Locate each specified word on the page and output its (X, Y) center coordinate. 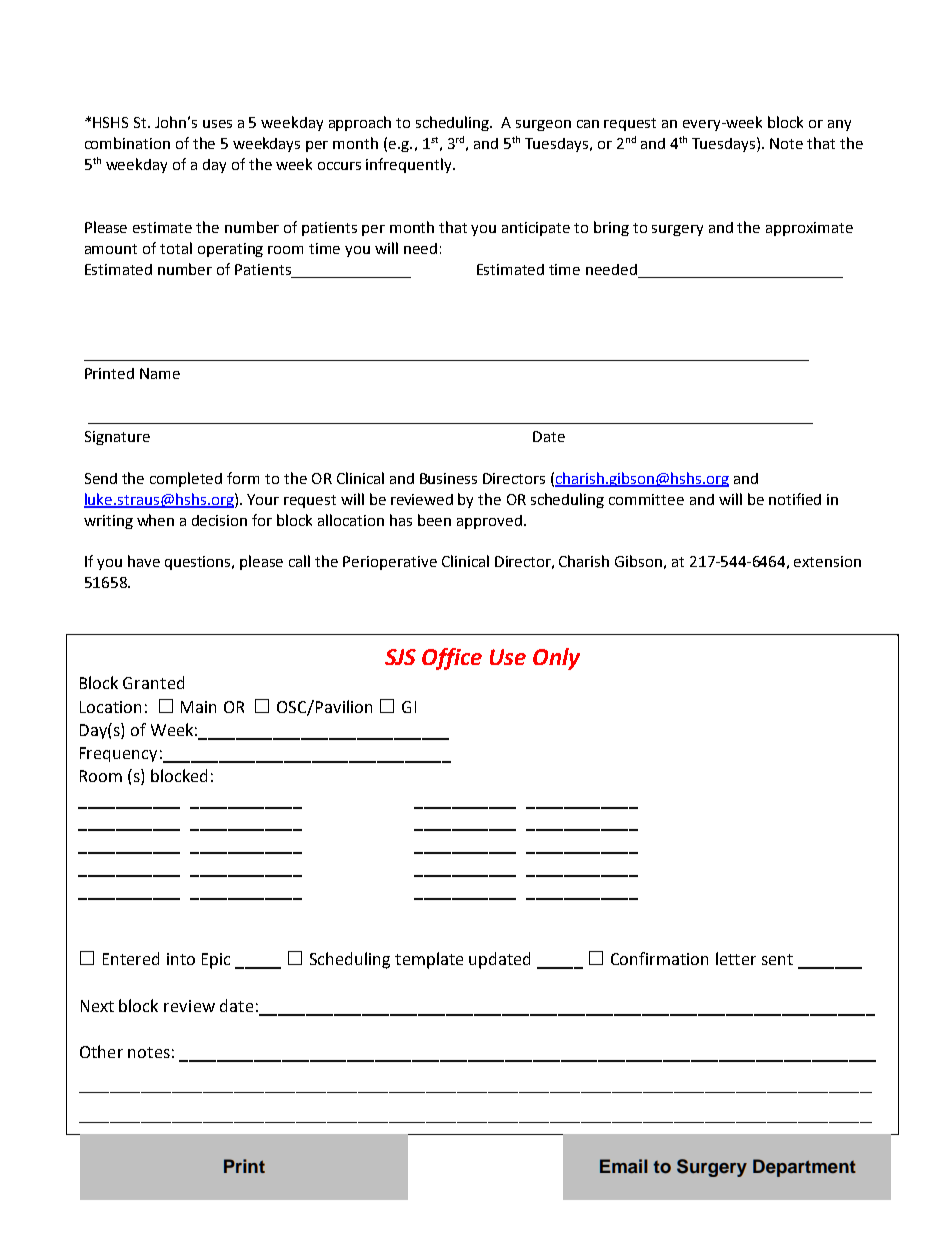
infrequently (410, 165)
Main (198, 707)
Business (448, 478)
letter (736, 958)
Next (97, 1006)
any (839, 125)
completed (186, 479)
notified (795, 499)
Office (452, 659)
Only (556, 659)
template (429, 960)
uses (217, 124)
